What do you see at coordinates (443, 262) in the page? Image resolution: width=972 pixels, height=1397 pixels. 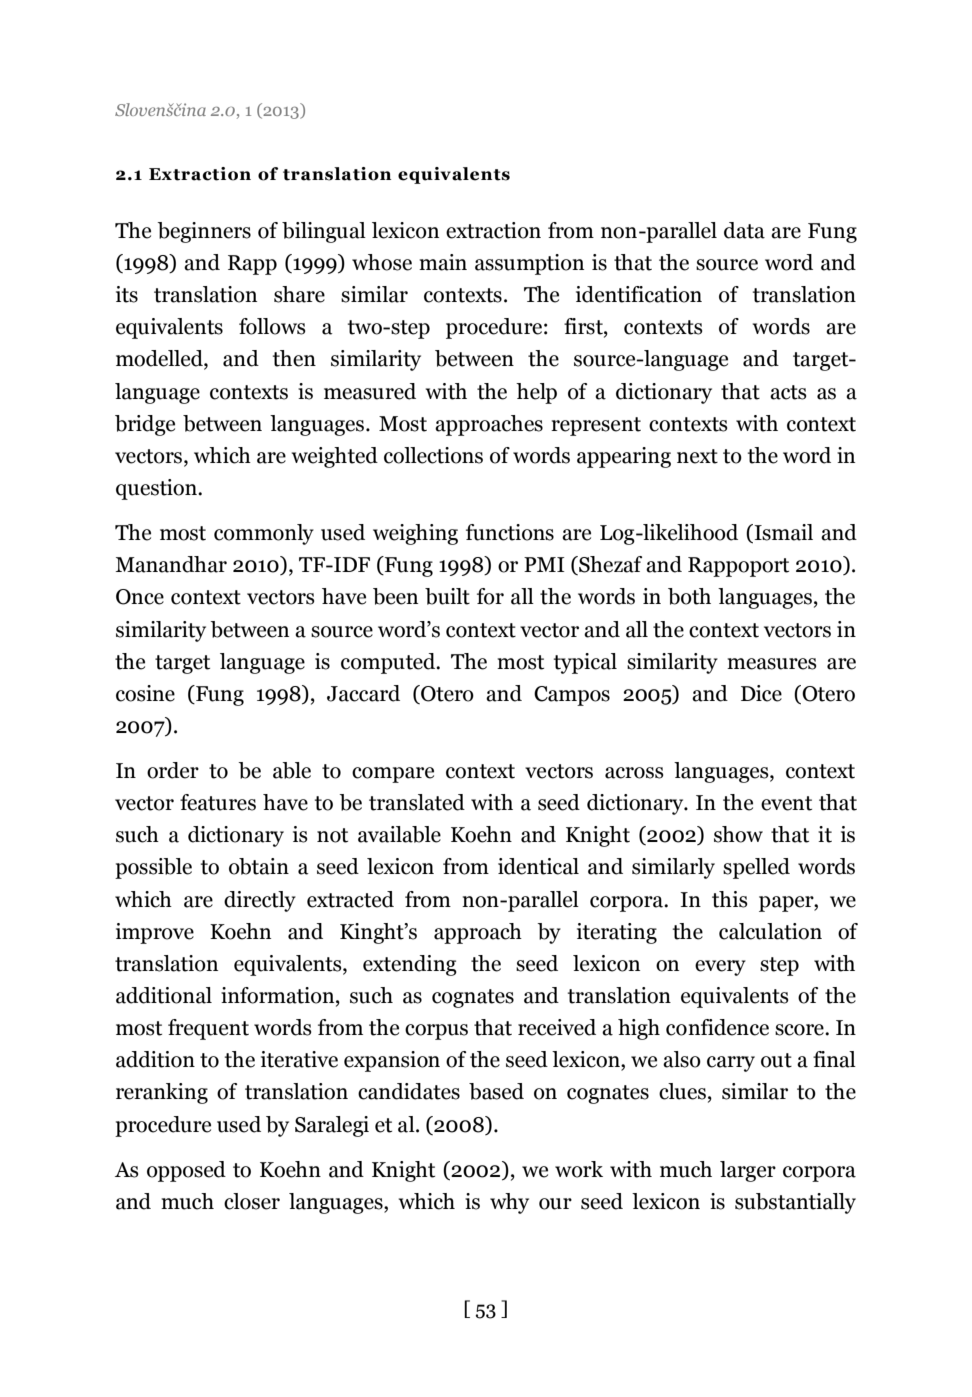 I see `main` at bounding box center [443, 262].
